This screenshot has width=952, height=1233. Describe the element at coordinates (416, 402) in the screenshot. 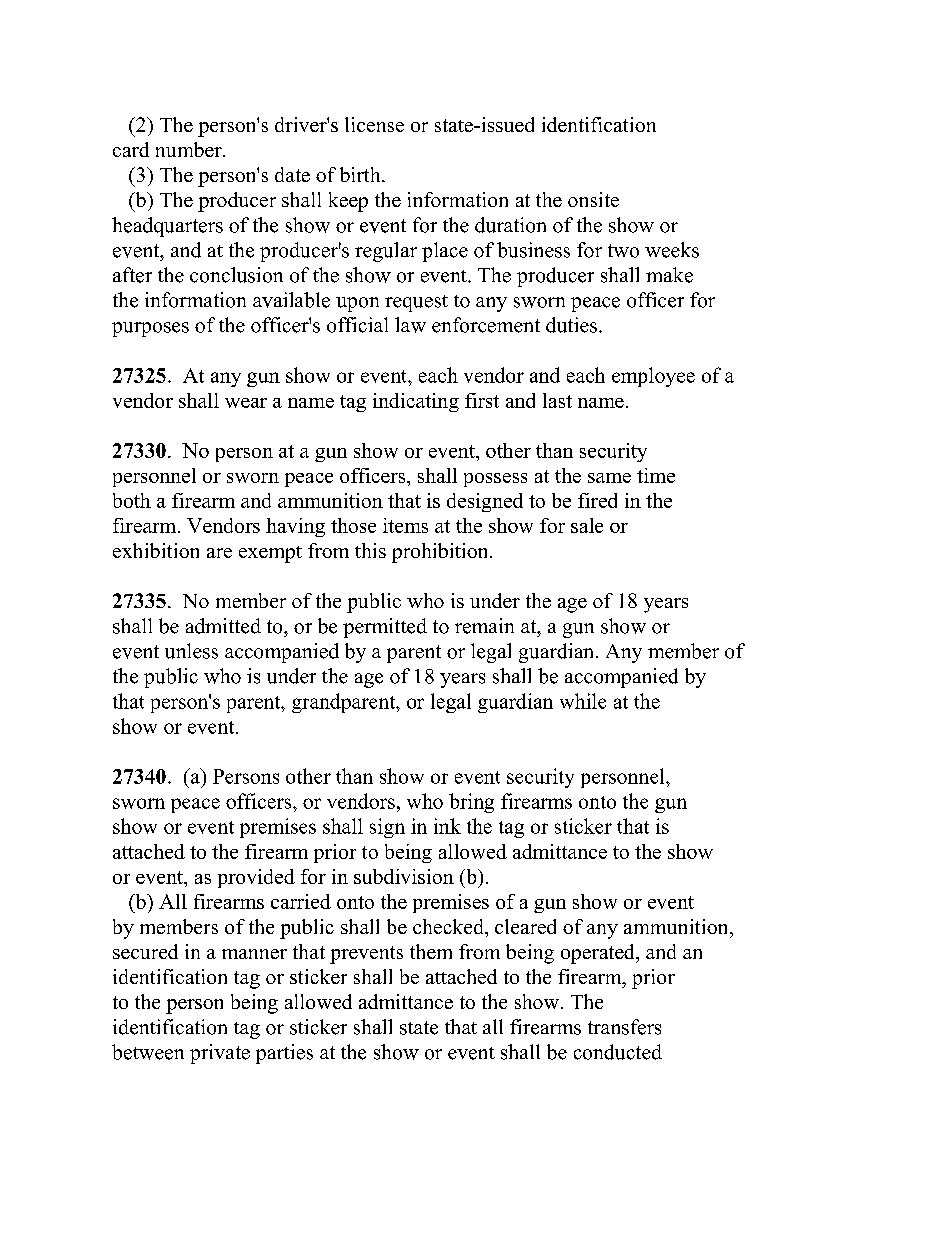

I see `indicating` at that location.
